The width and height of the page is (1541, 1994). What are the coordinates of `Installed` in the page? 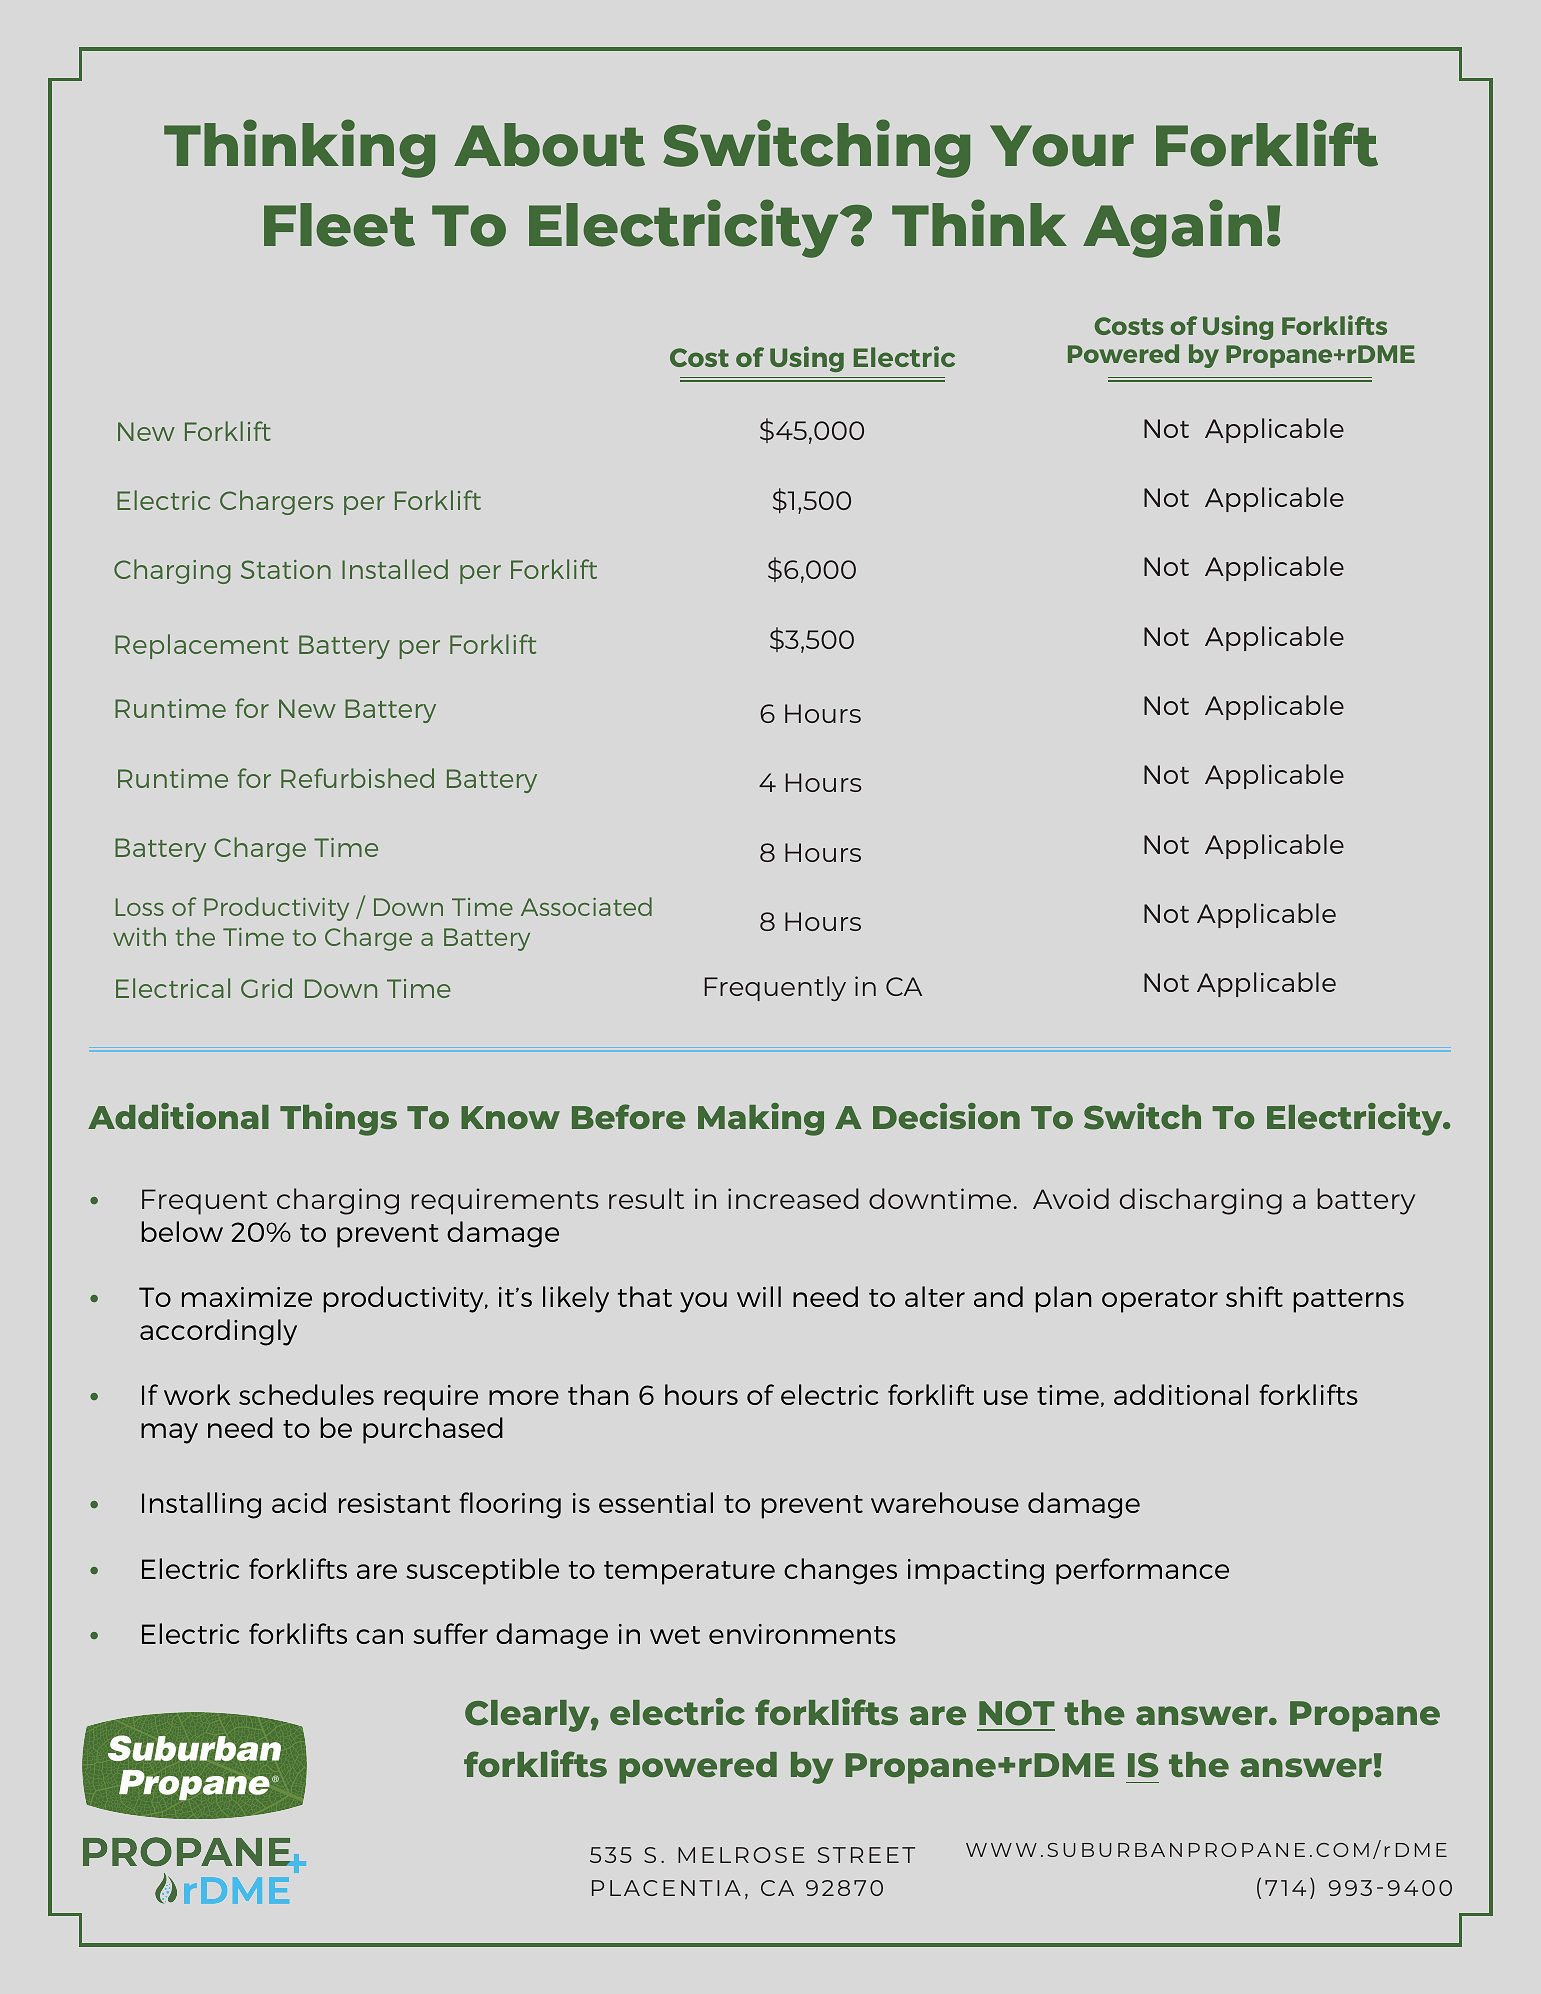 It's located at (395, 569).
